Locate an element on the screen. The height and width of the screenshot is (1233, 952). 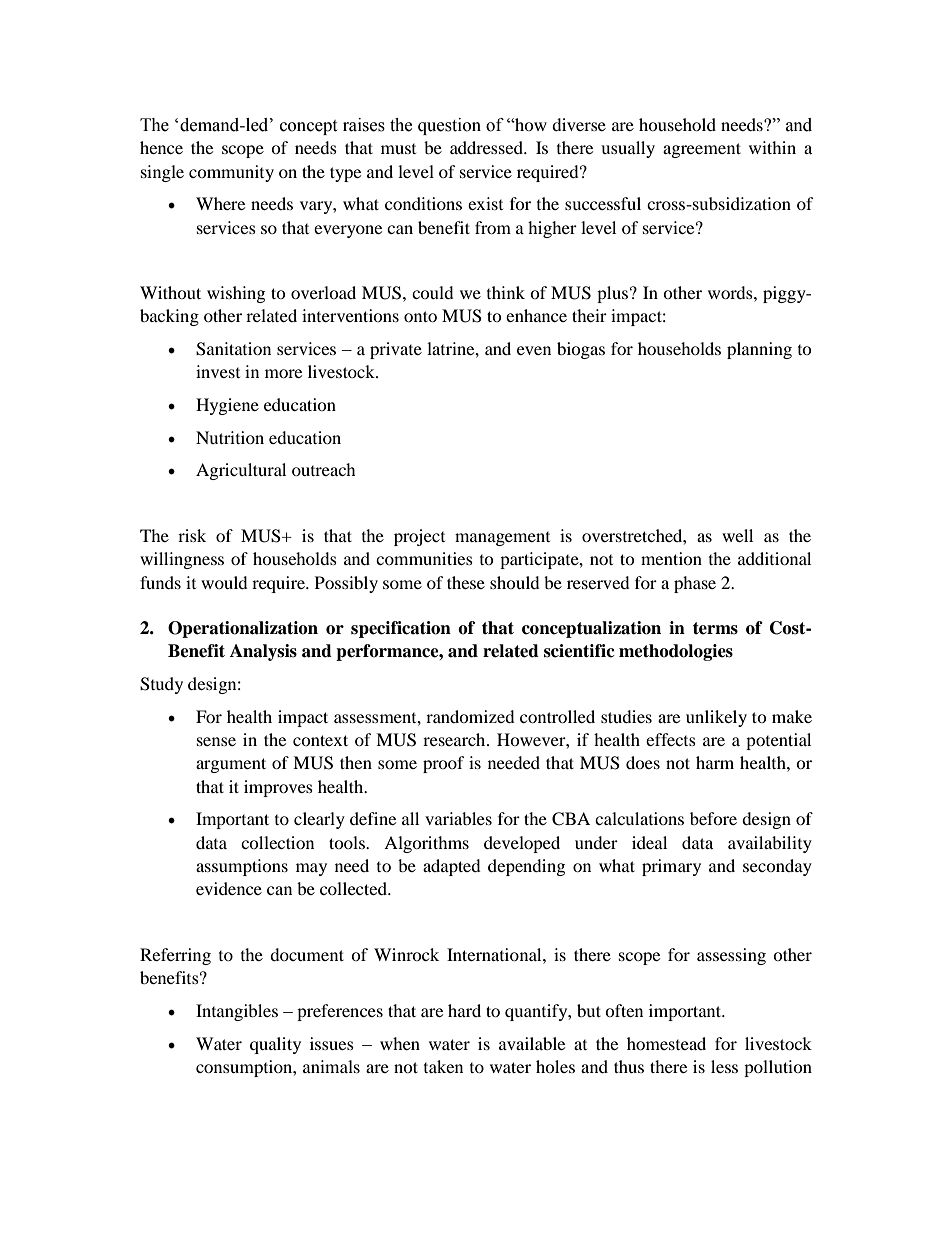
variables is located at coordinates (458, 818).
